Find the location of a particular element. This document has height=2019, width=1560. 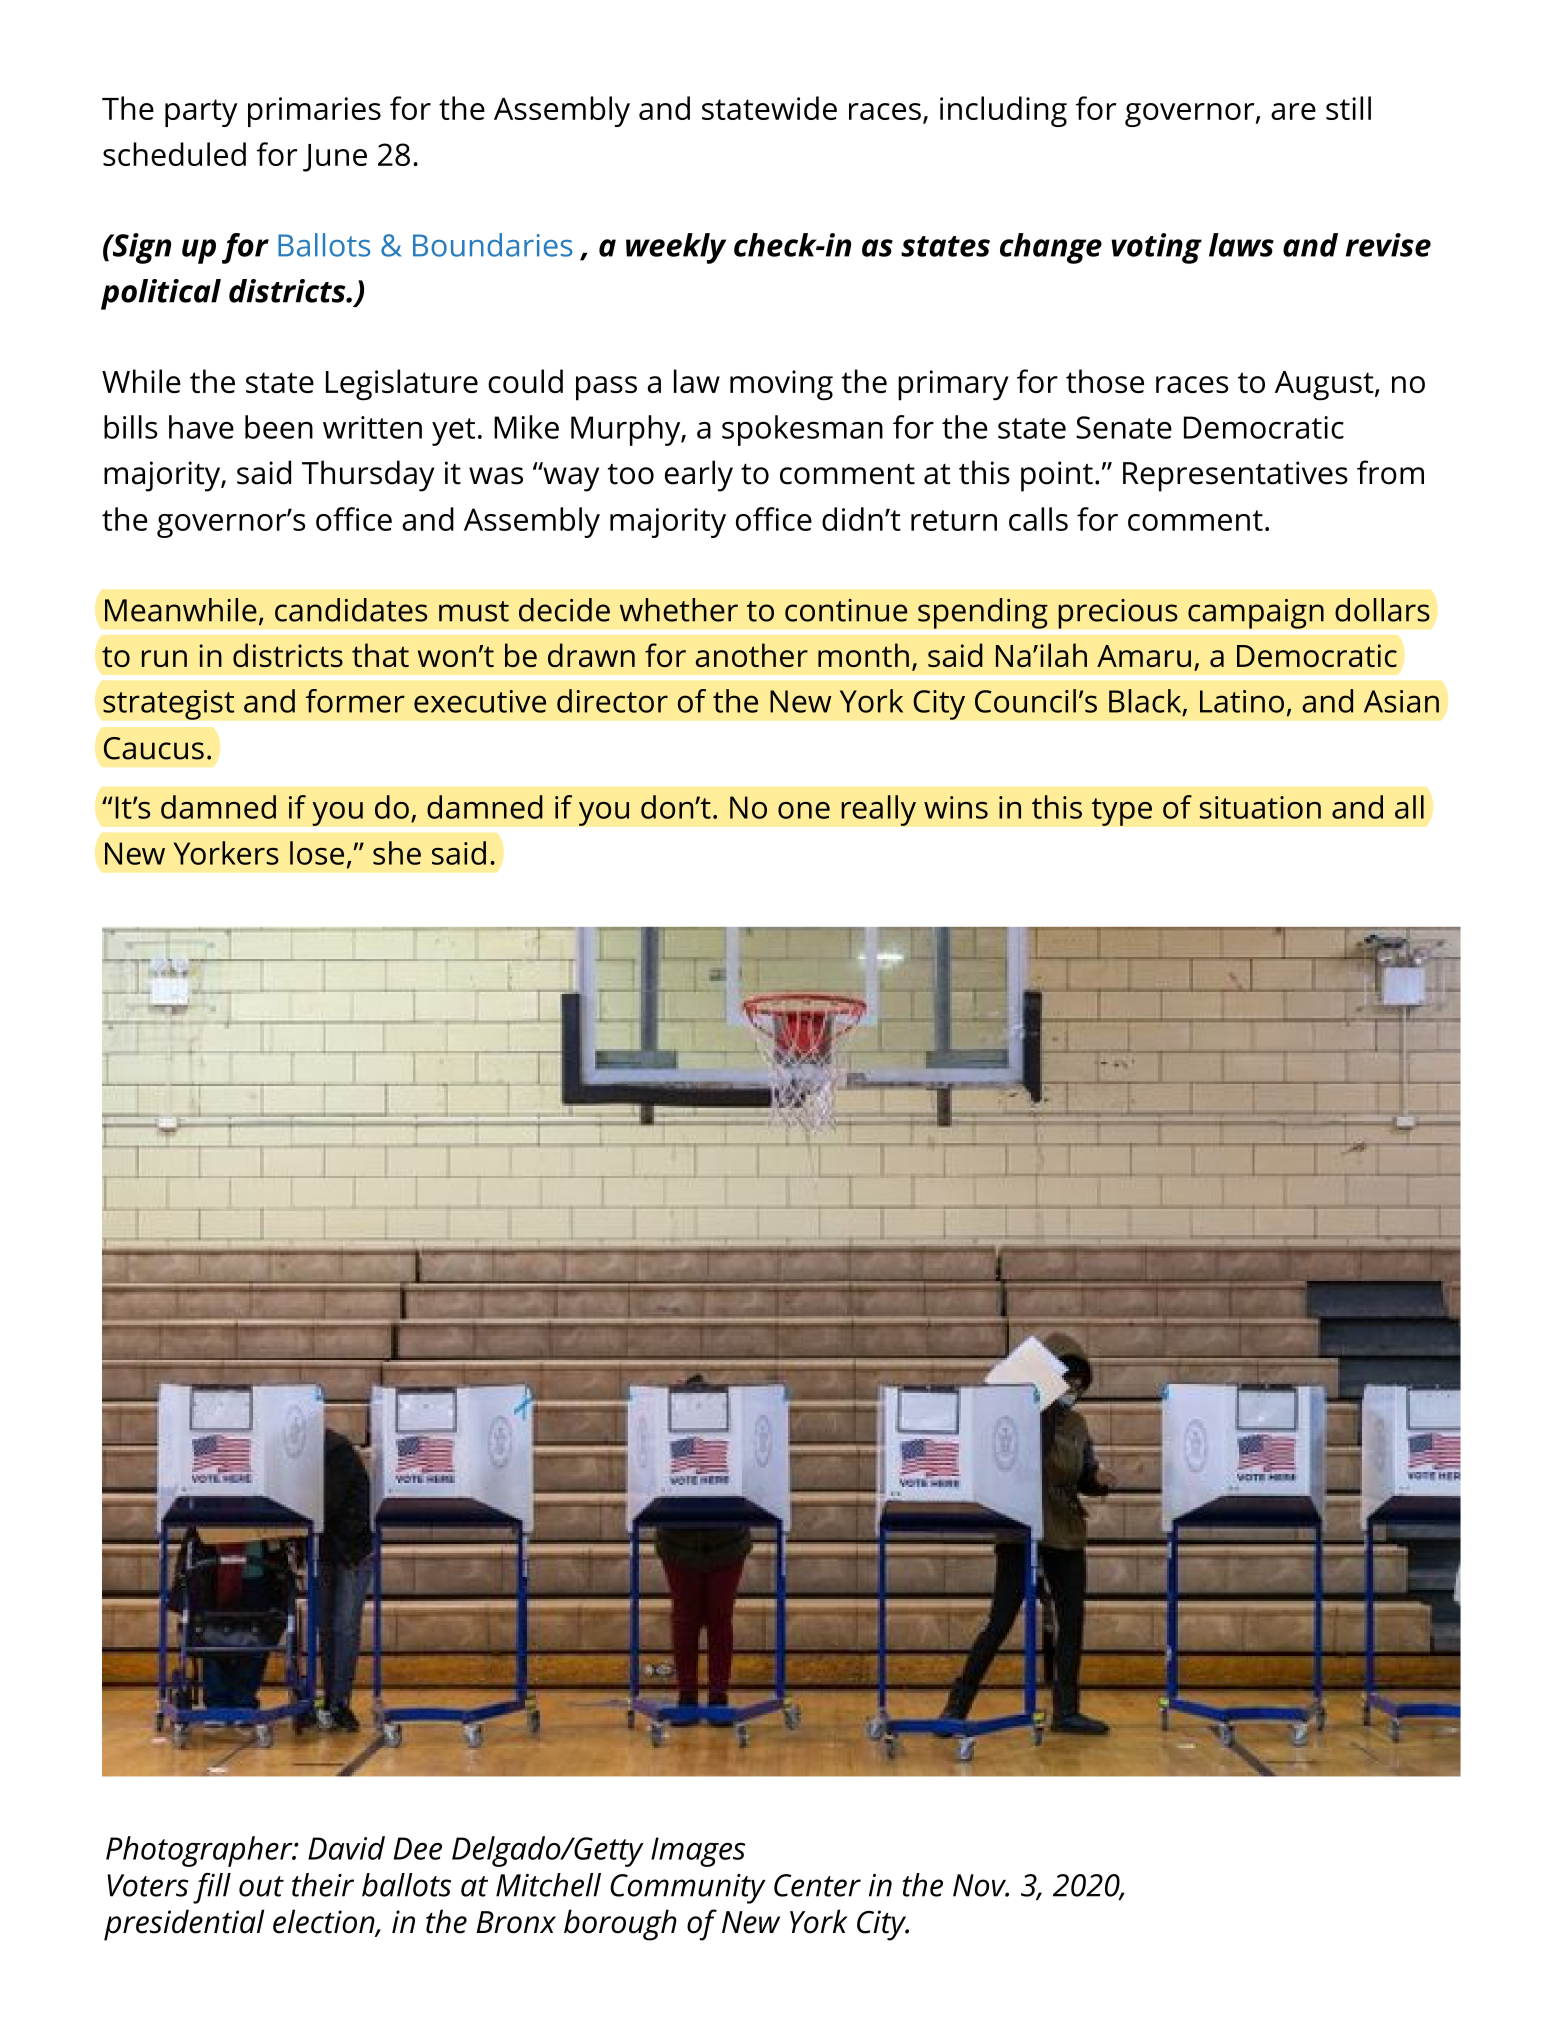

continue is located at coordinates (846, 610).
